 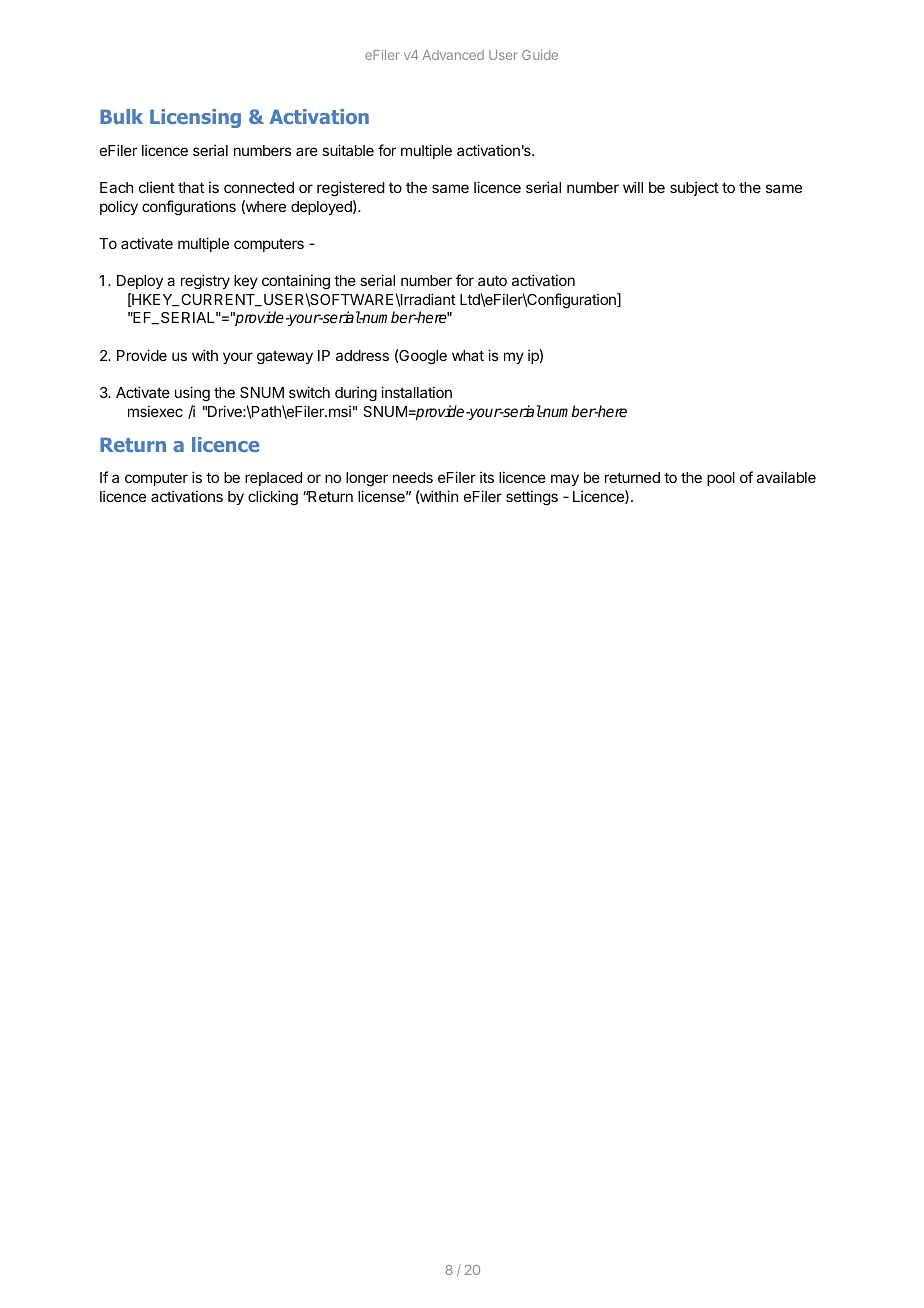 What do you see at coordinates (487, 477) in the screenshot?
I see `its` at bounding box center [487, 477].
